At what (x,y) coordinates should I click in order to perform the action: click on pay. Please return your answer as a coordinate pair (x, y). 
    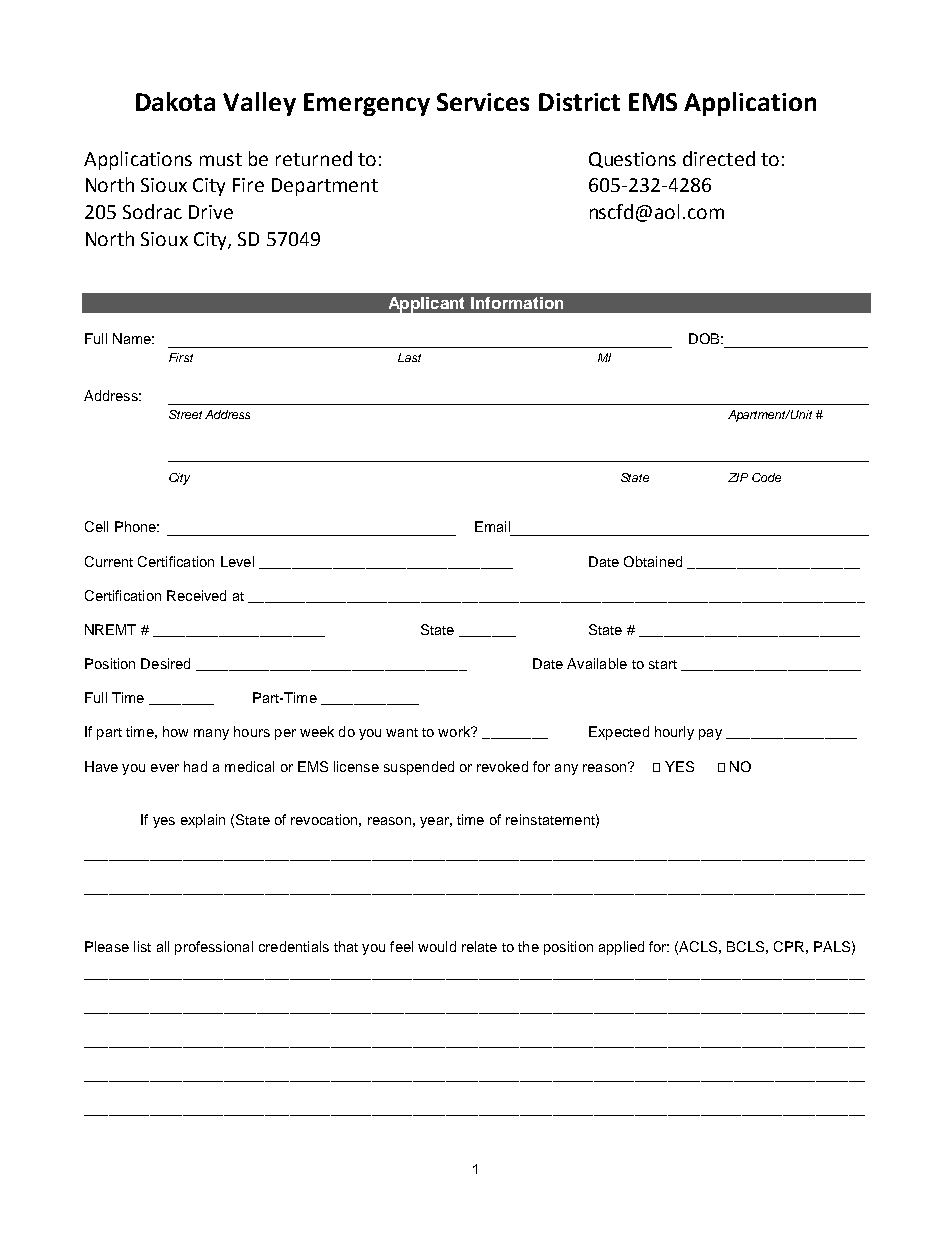
    Looking at the image, I should click on (710, 734).
